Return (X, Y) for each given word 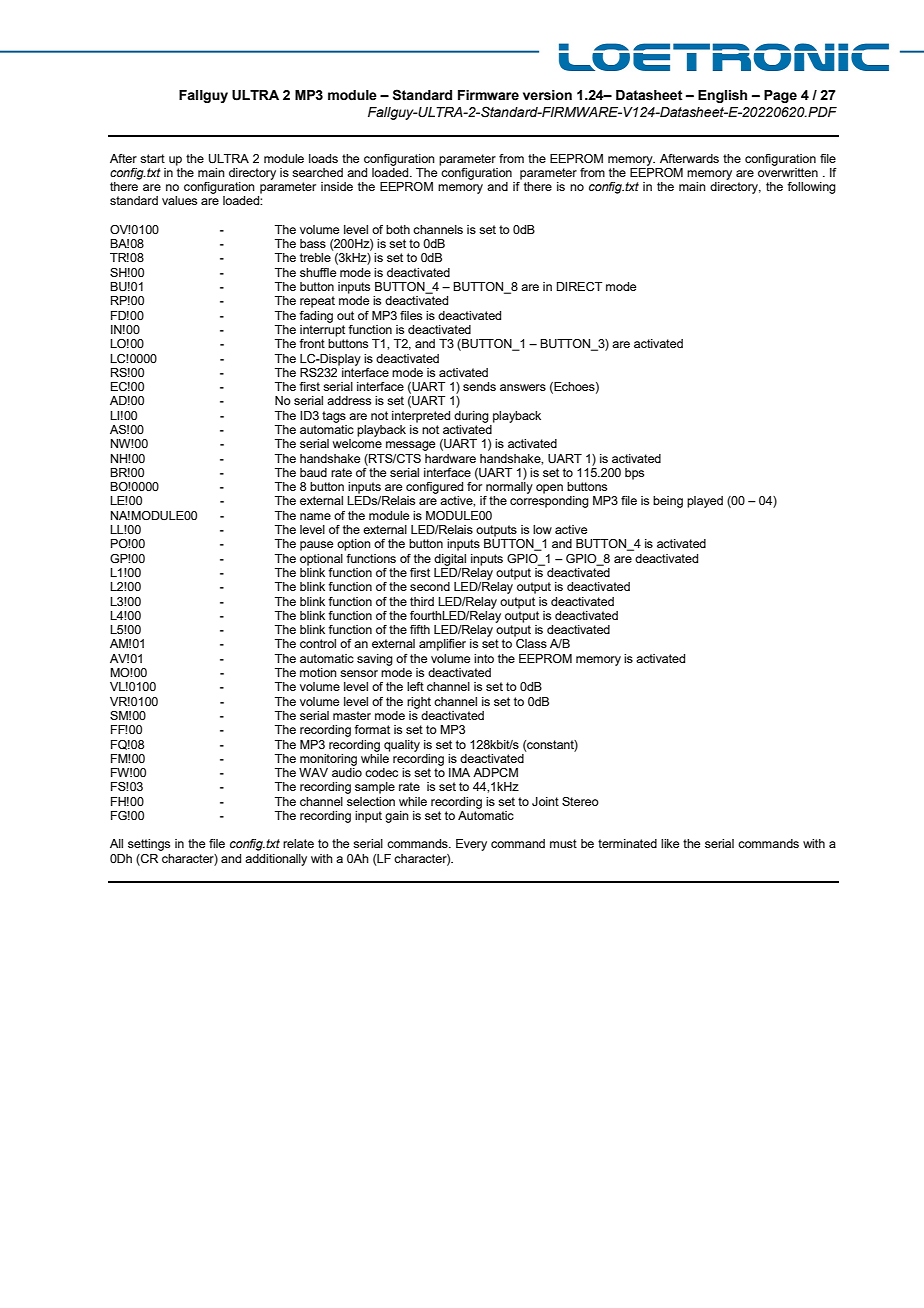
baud (313, 472)
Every (471, 845)
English (722, 96)
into (484, 658)
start (152, 158)
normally (509, 488)
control (318, 643)
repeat (317, 302)
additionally (276, 860)
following (811, 188)
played (705, 502)
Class (531, 643)
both (398, 229)
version (547, 95)
